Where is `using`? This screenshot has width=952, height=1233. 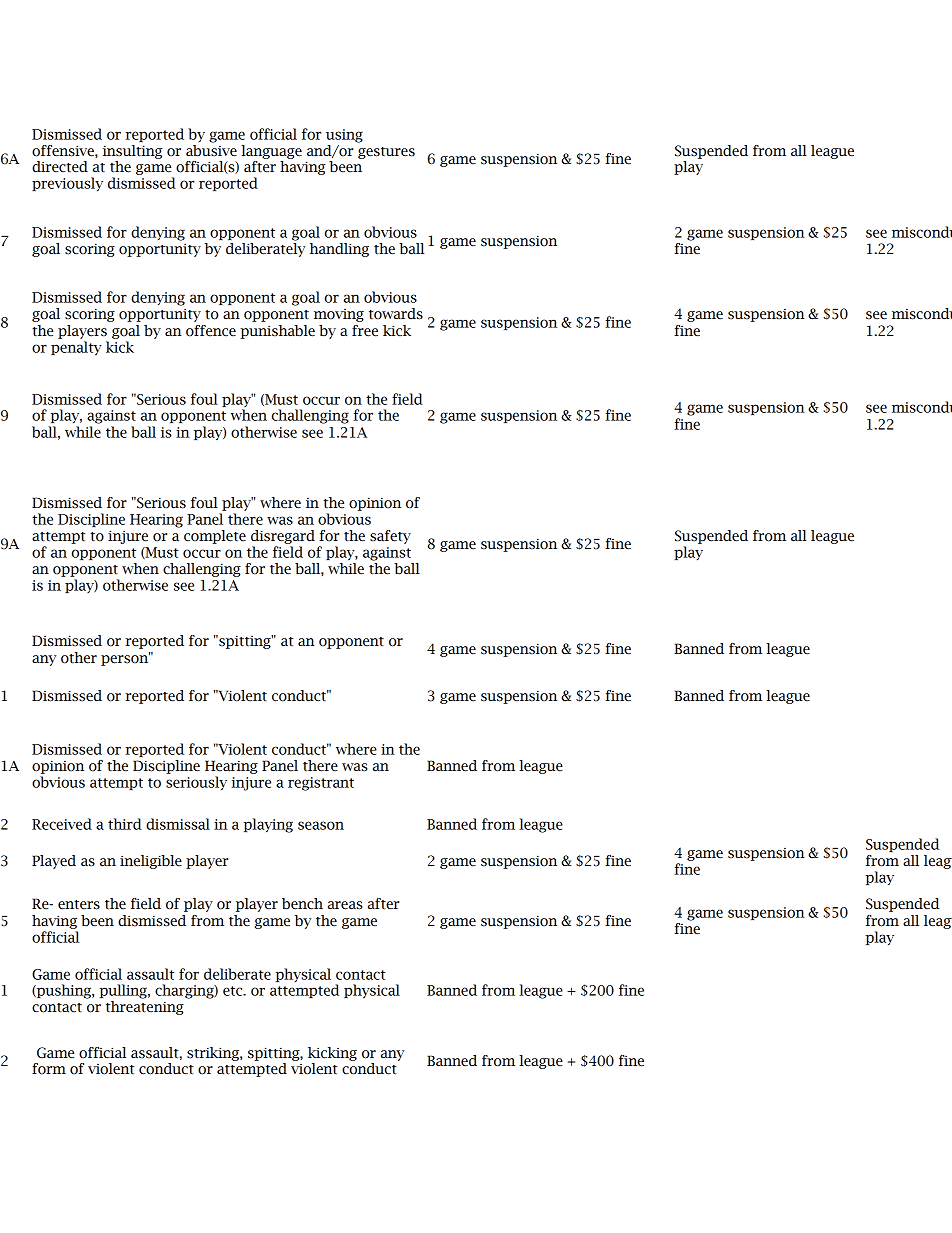
using is located at coordinates (344, 136).
